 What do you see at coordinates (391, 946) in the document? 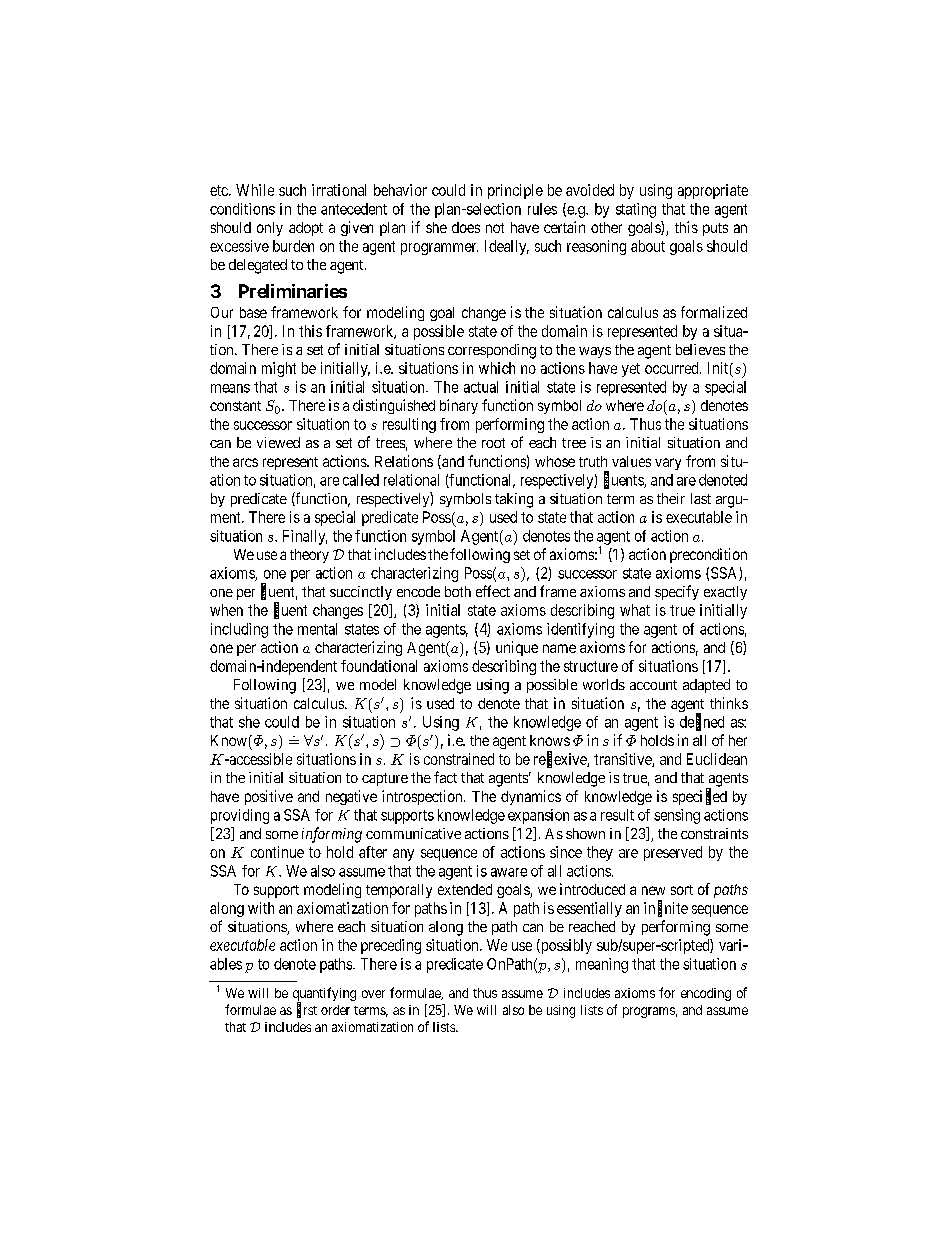
I see `preceding` at bounding box center [391, 946].
